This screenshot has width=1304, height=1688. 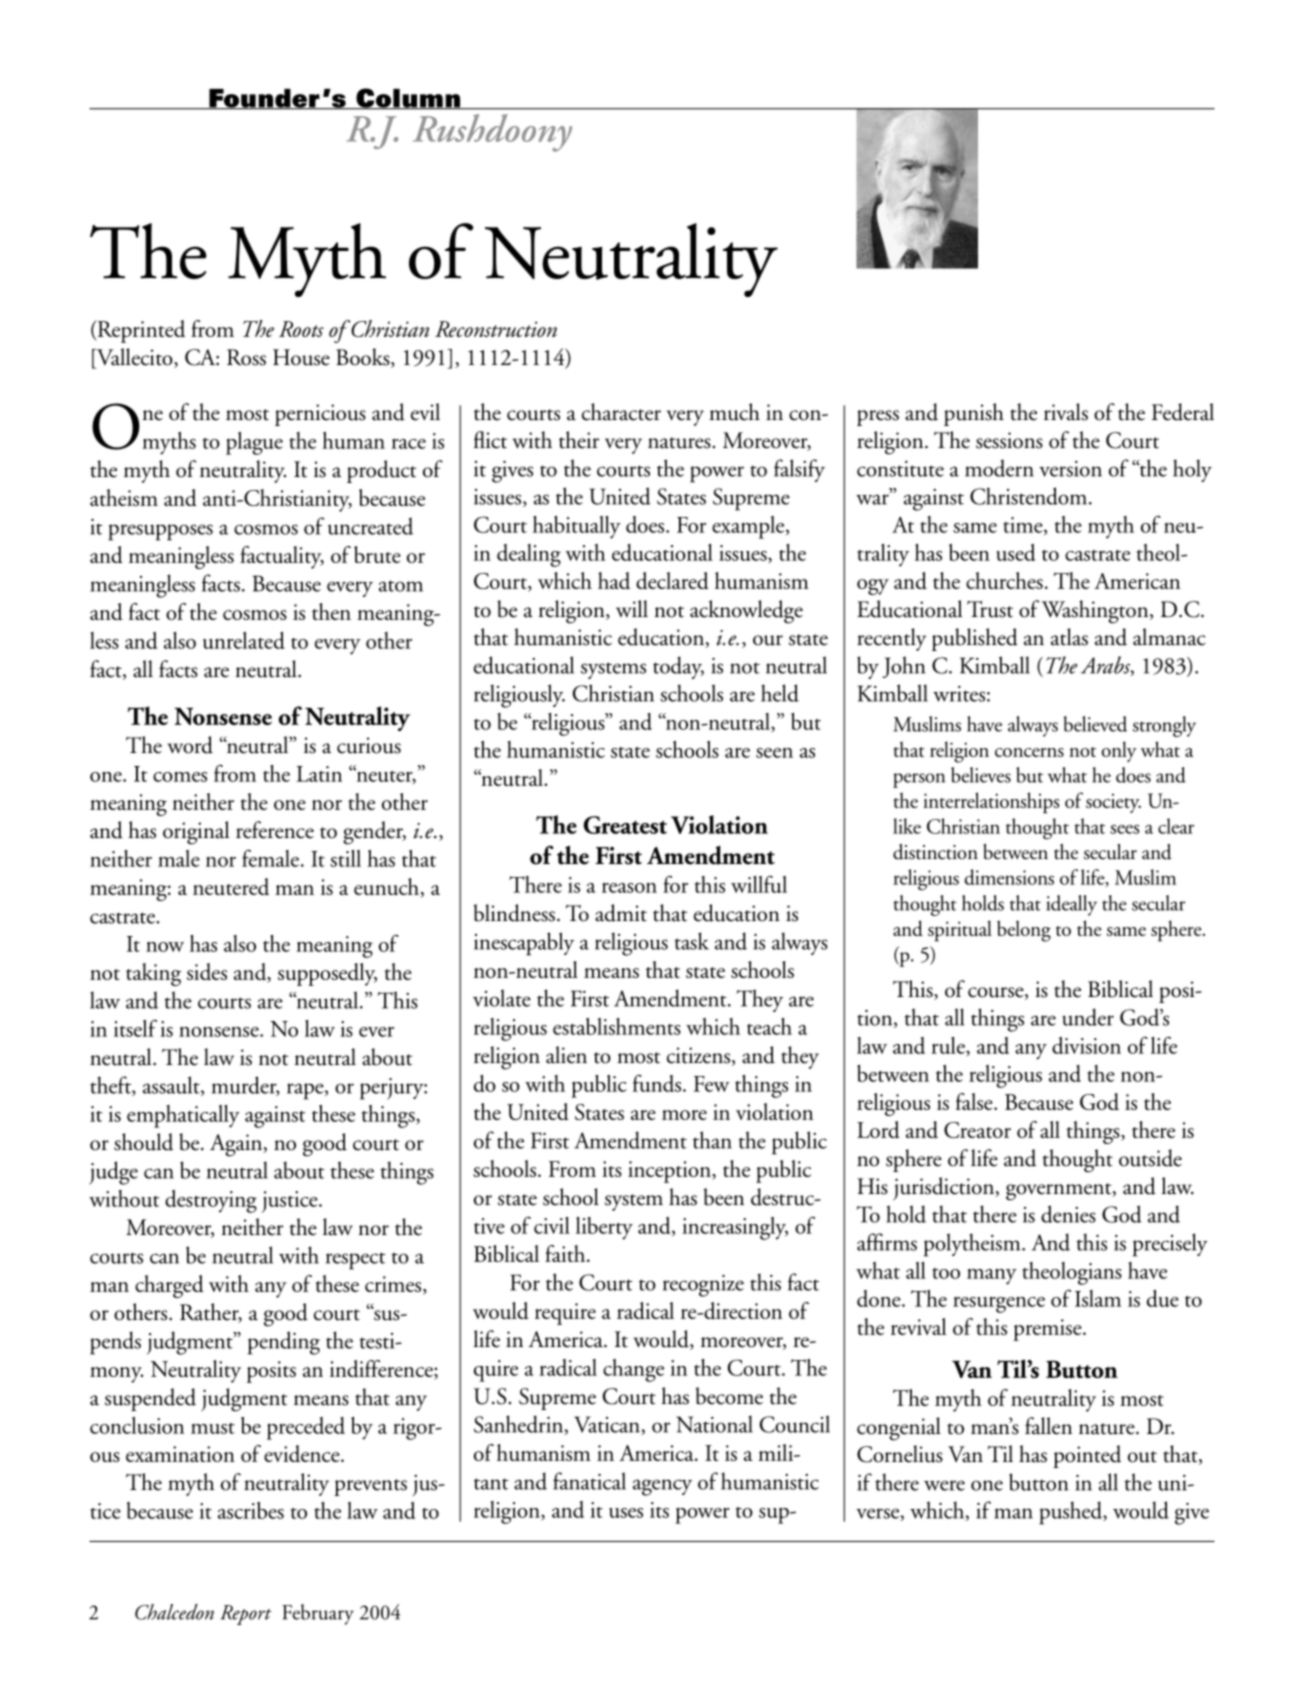 I want to click on pointed, so click(x=1087, y=1456).
